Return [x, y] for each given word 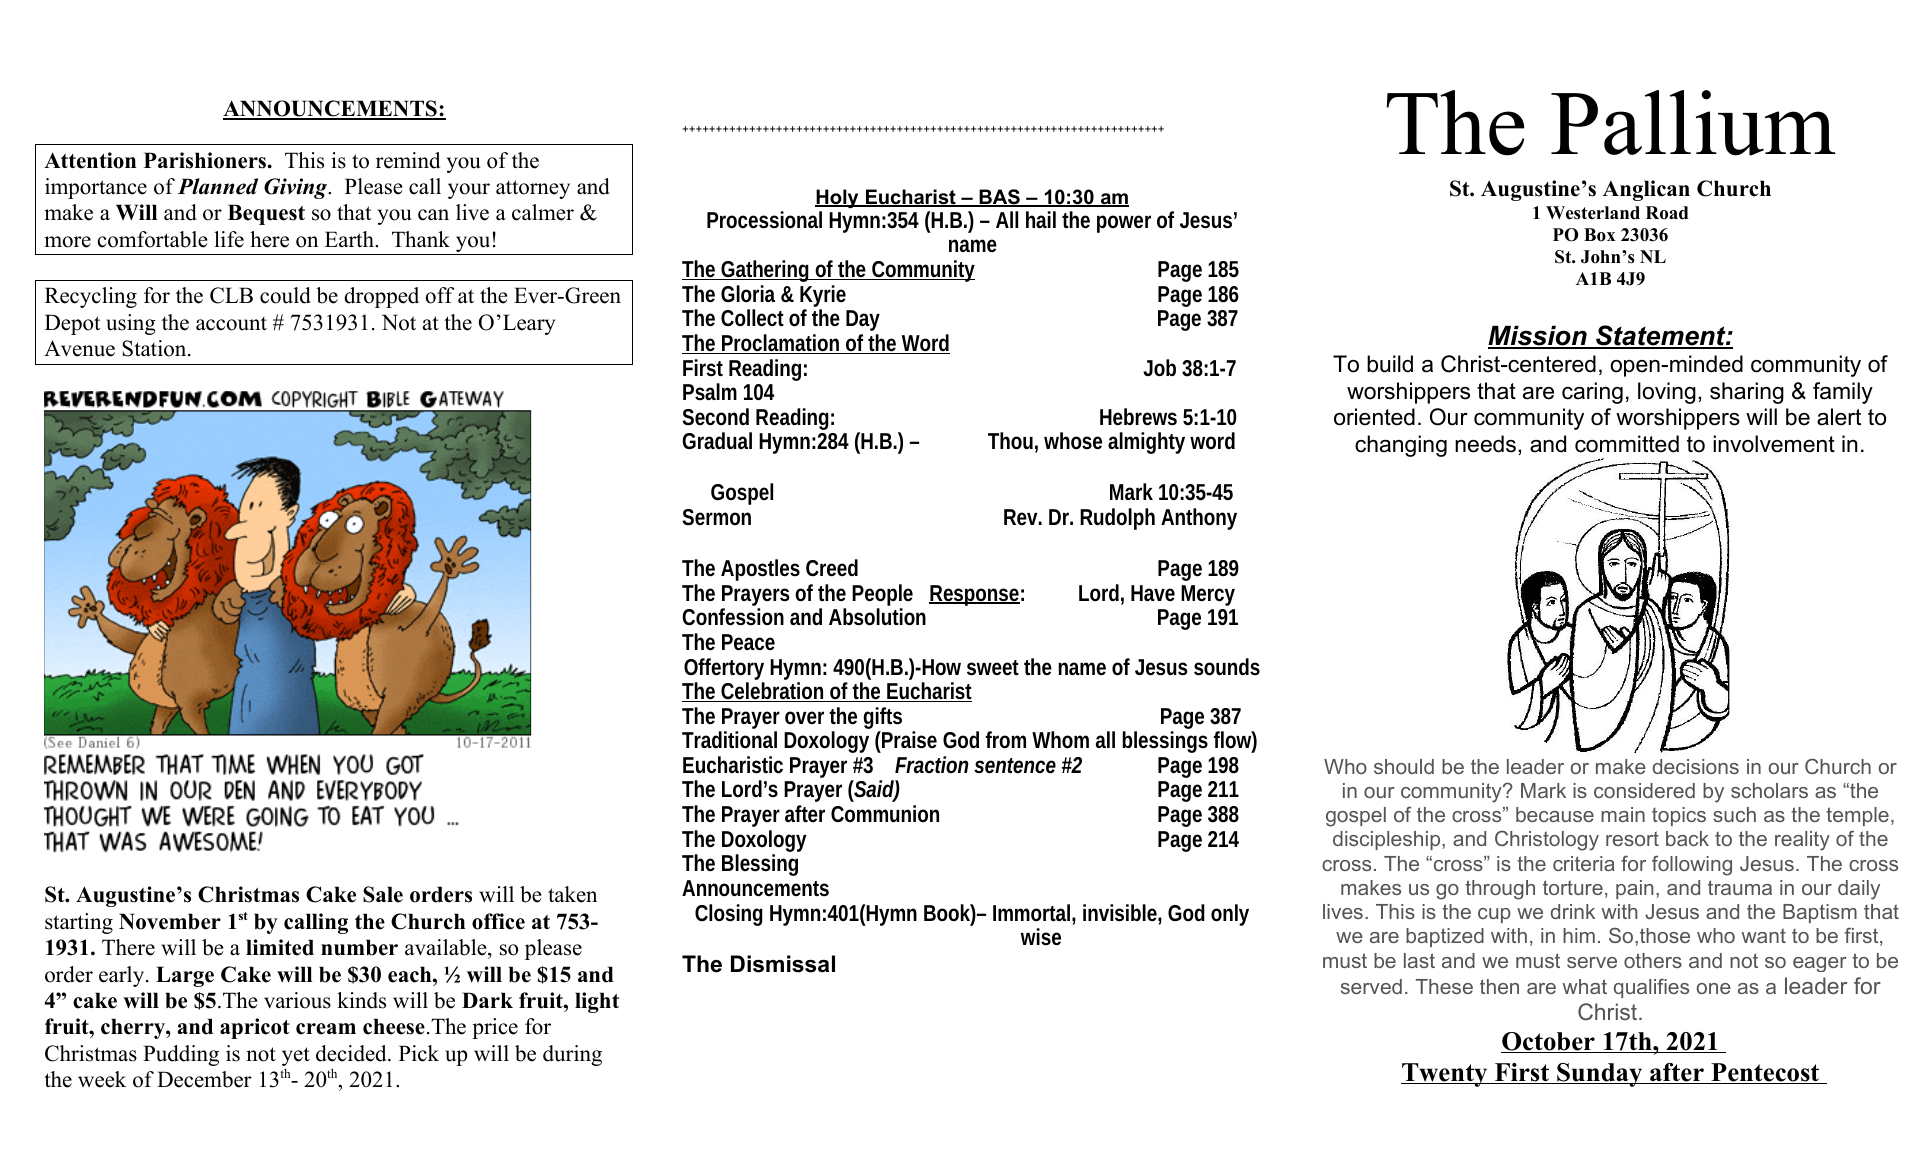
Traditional [729, 739]
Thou [1010, 441]
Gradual [717, 440]
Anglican [1646, 190]
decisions [1696, 766]
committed [1627, 444]
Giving [297, 188]
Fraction [931, 764]
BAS [999, 198]
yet [296, 1056]
